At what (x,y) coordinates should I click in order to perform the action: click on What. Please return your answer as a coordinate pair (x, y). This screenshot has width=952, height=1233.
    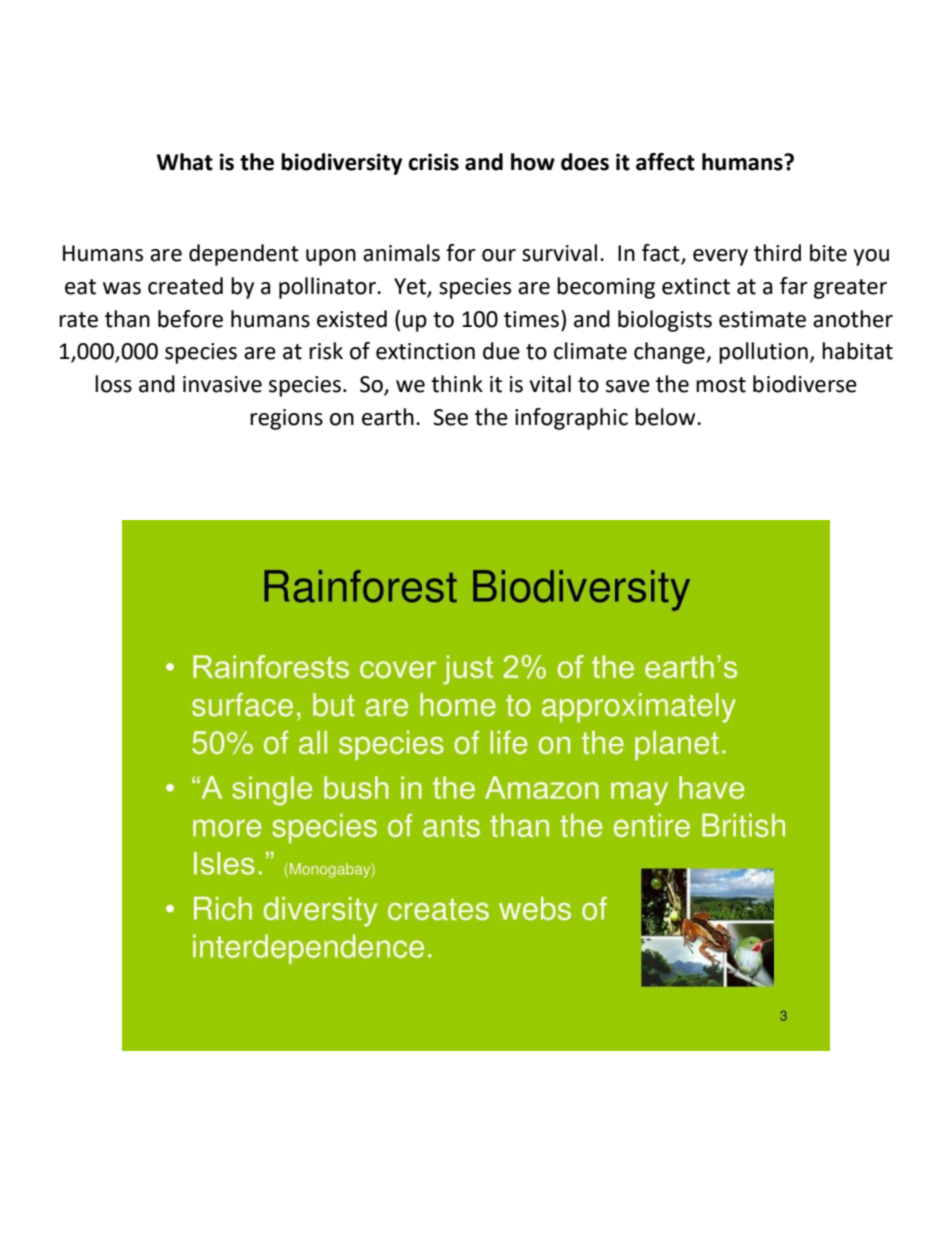
    Looking at the image, I should click on (185, 162).
